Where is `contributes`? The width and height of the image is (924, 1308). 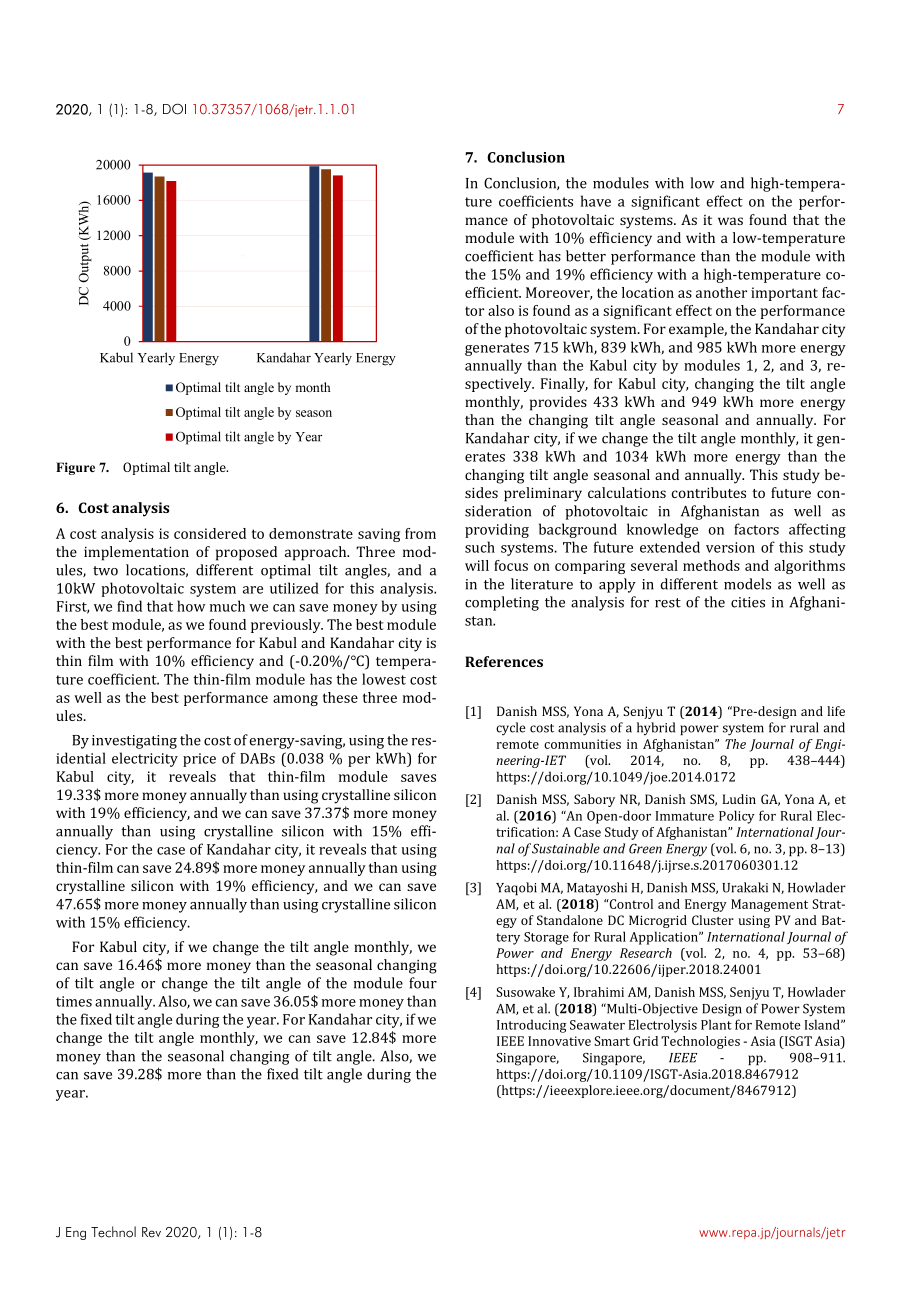
contributes is located at coordinates (708, 492).
